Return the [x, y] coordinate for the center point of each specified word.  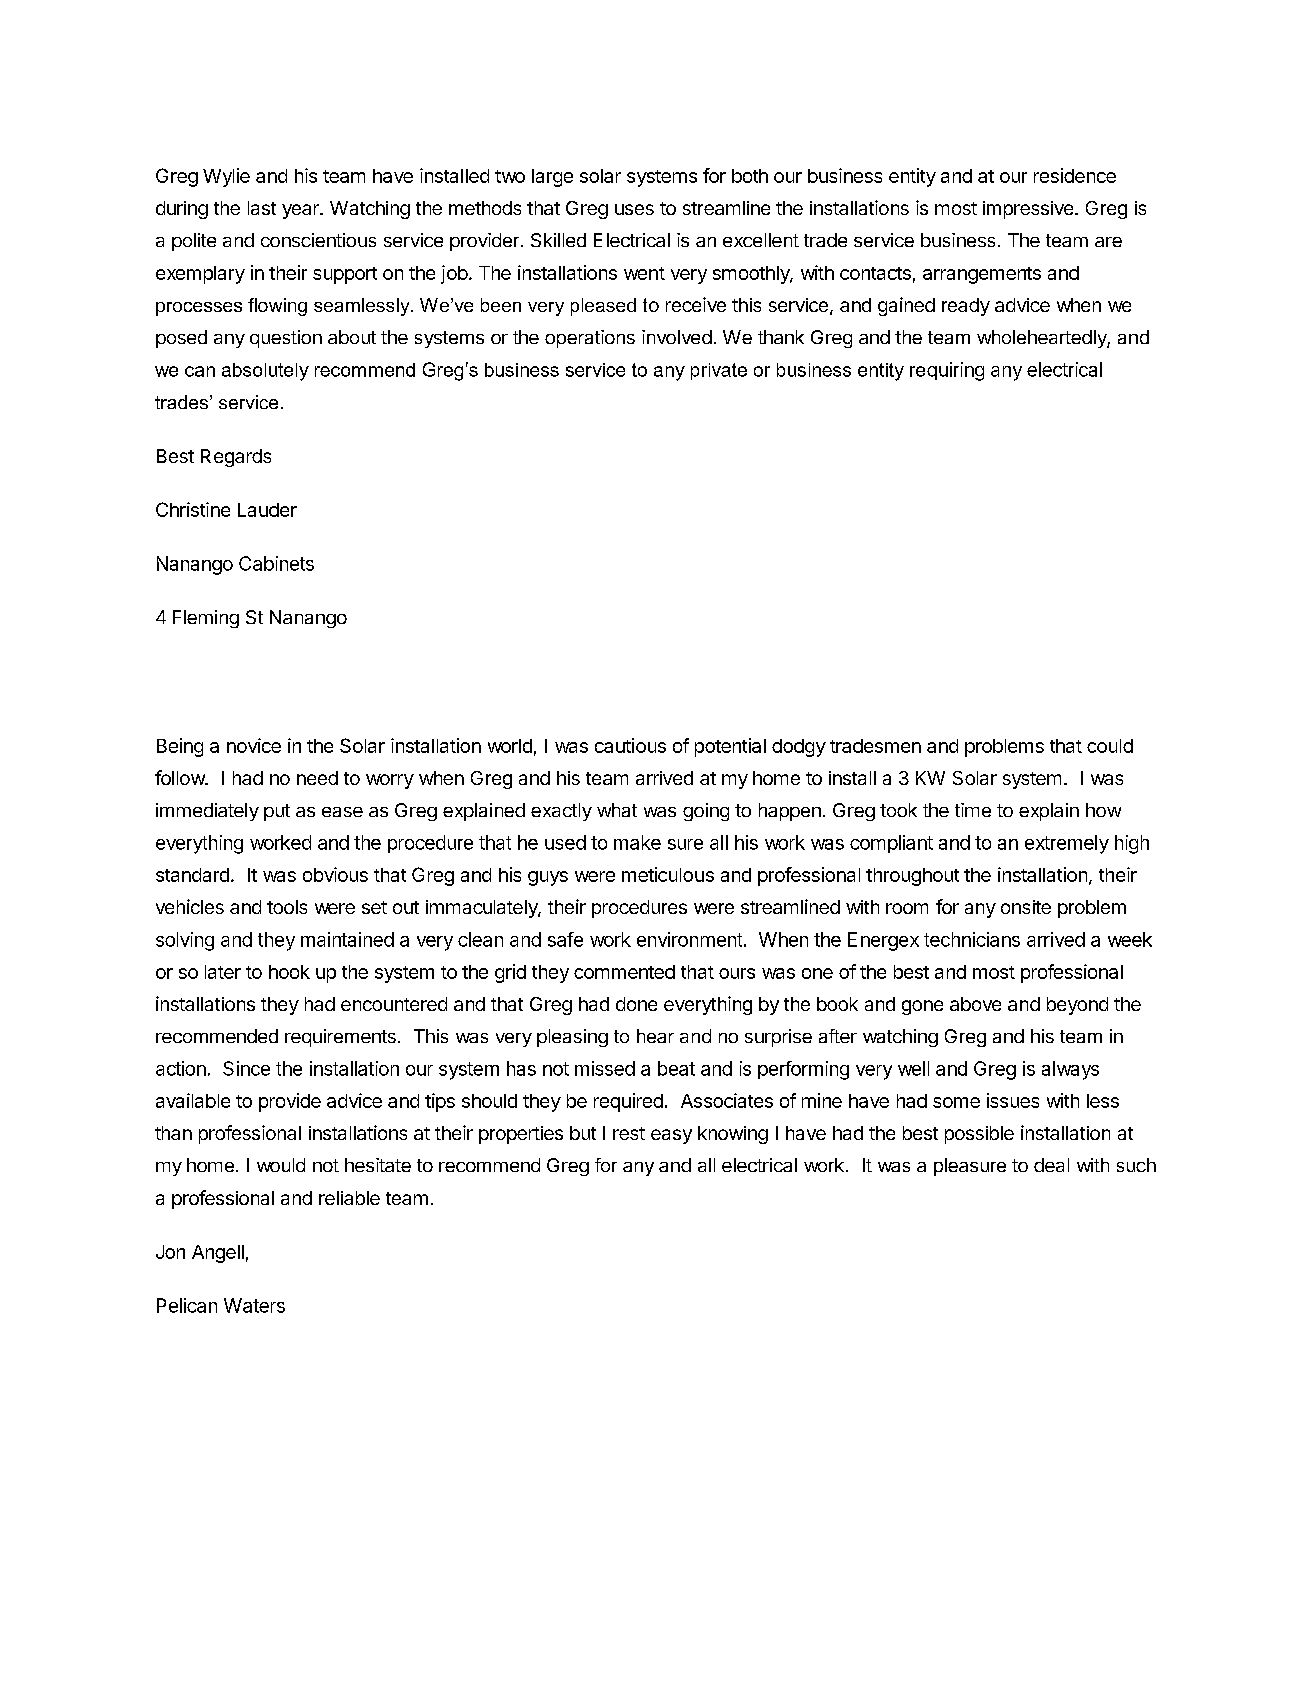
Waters [254, 1305]
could [1110, 746]
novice [254, 745]
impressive [1028, 210]
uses [634, 209]
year [301, 211]
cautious [630, 745]
